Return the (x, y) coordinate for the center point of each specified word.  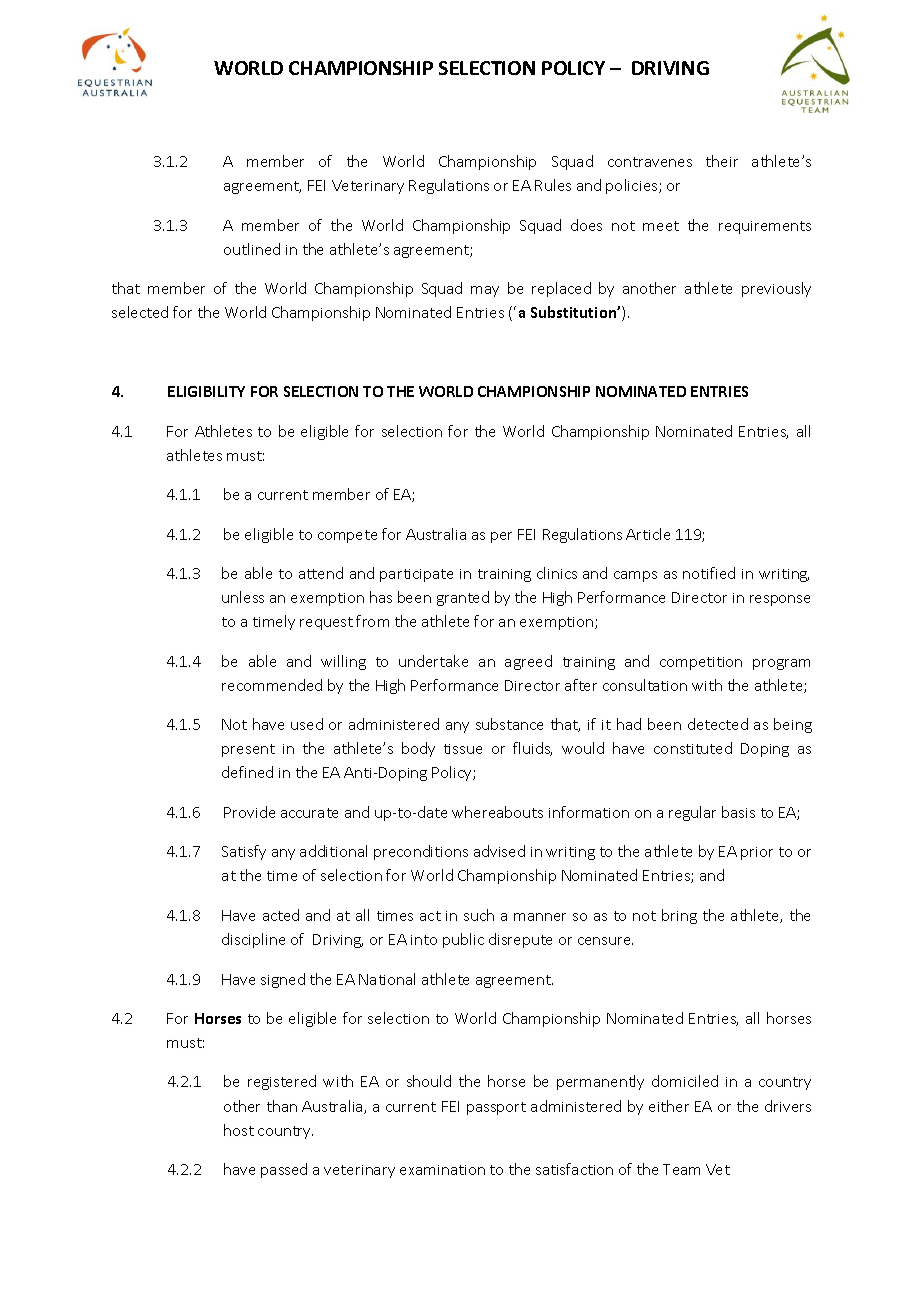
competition (701, 663)
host (239, 1130)
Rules (553, 185)
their (722, 161)
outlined (252, 249)
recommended (272, 685)
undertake (433, 661)
